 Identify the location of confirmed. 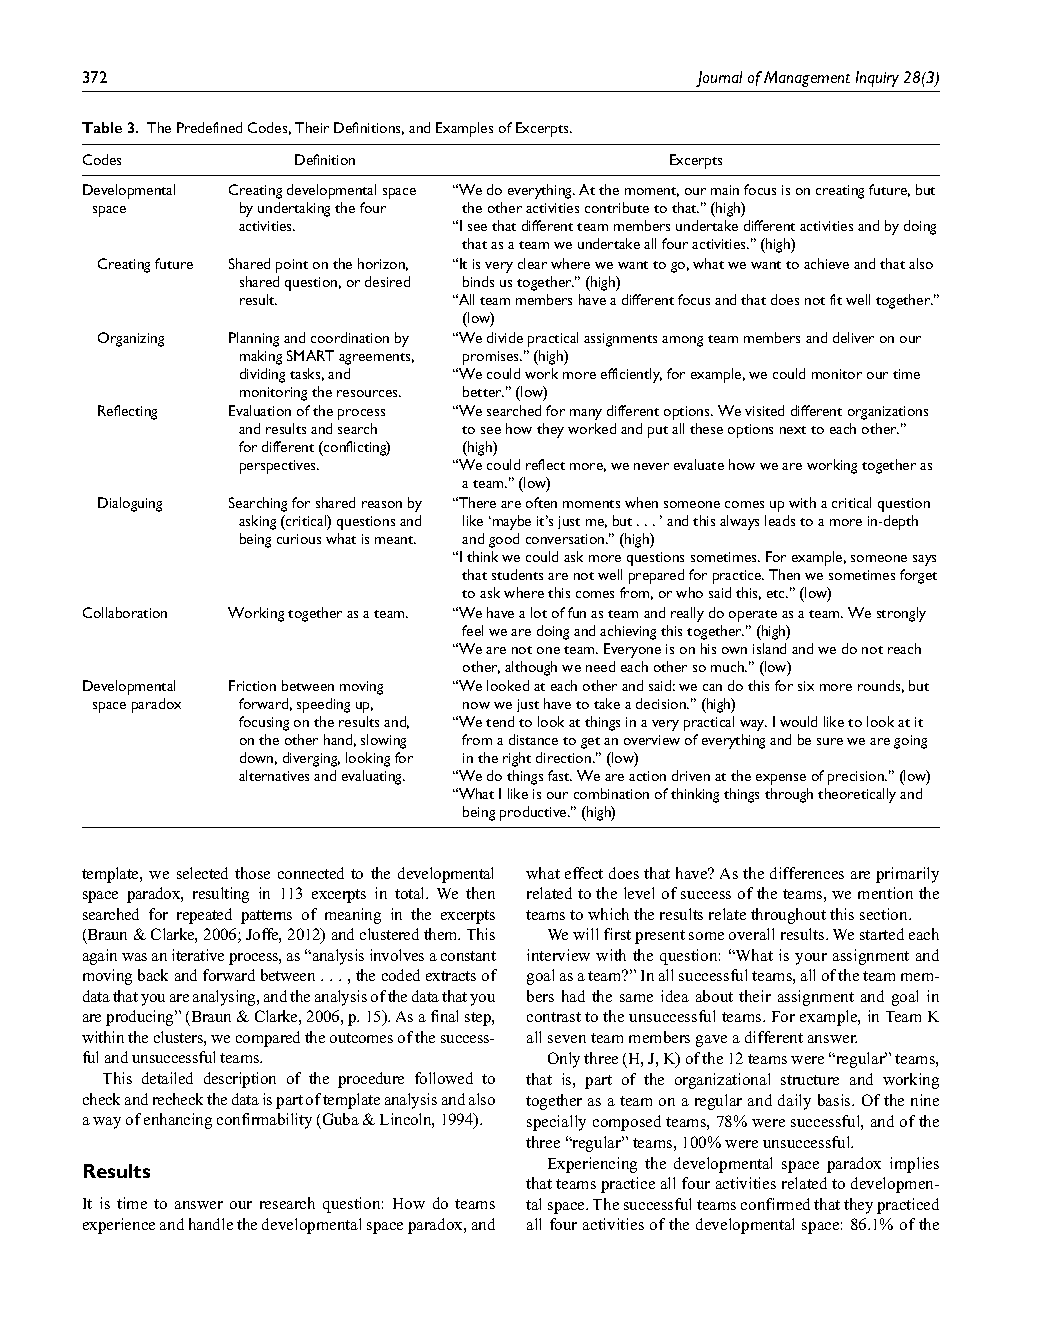
(775, 1204).
